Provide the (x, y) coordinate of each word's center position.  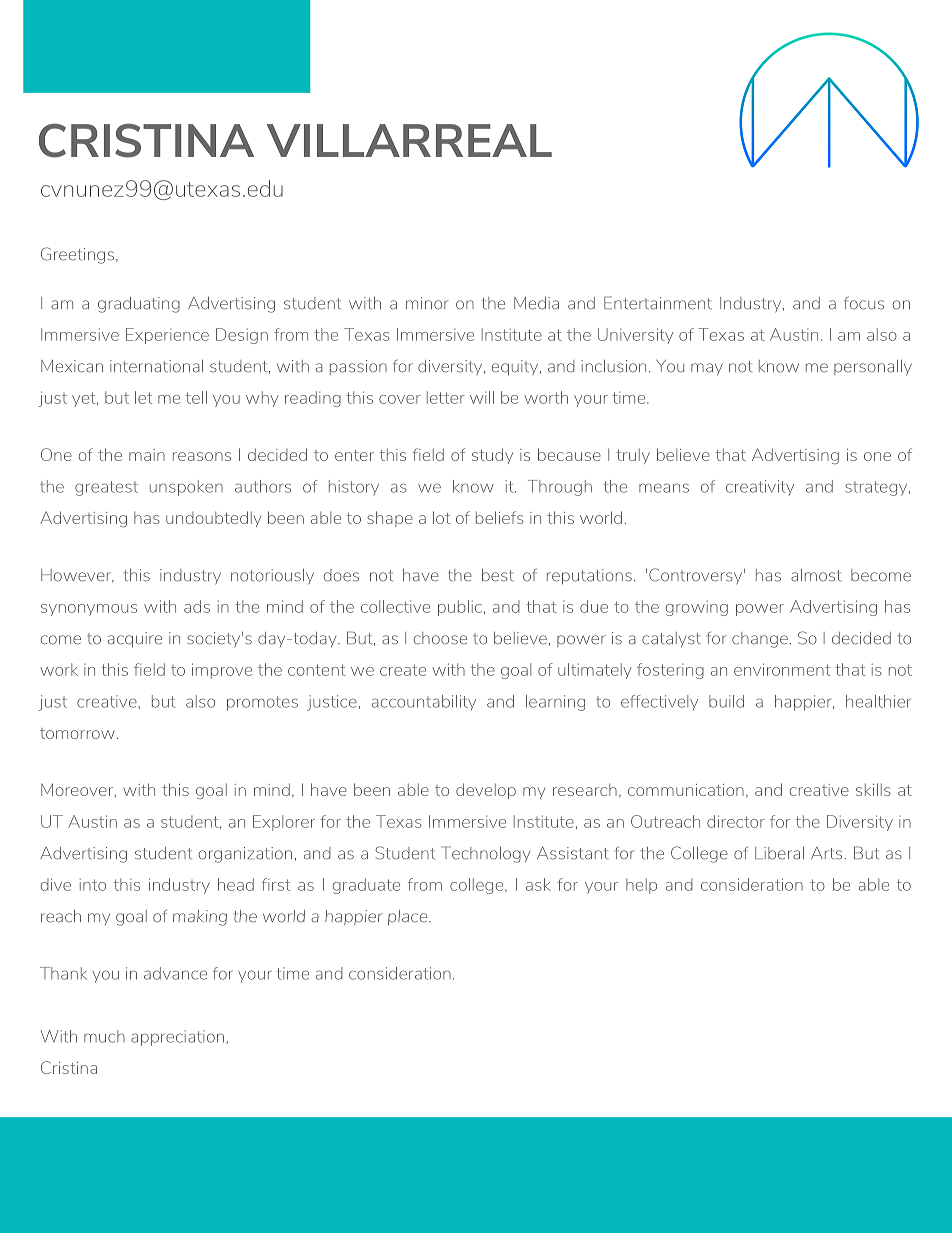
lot (441, 517)
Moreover (78, 790)
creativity (760, 488)
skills (873, 789)
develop (486, 791)
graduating (139, 305)
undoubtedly (214, 519)
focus (864, 303)
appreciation (177, 1038)
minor (427, 303)
